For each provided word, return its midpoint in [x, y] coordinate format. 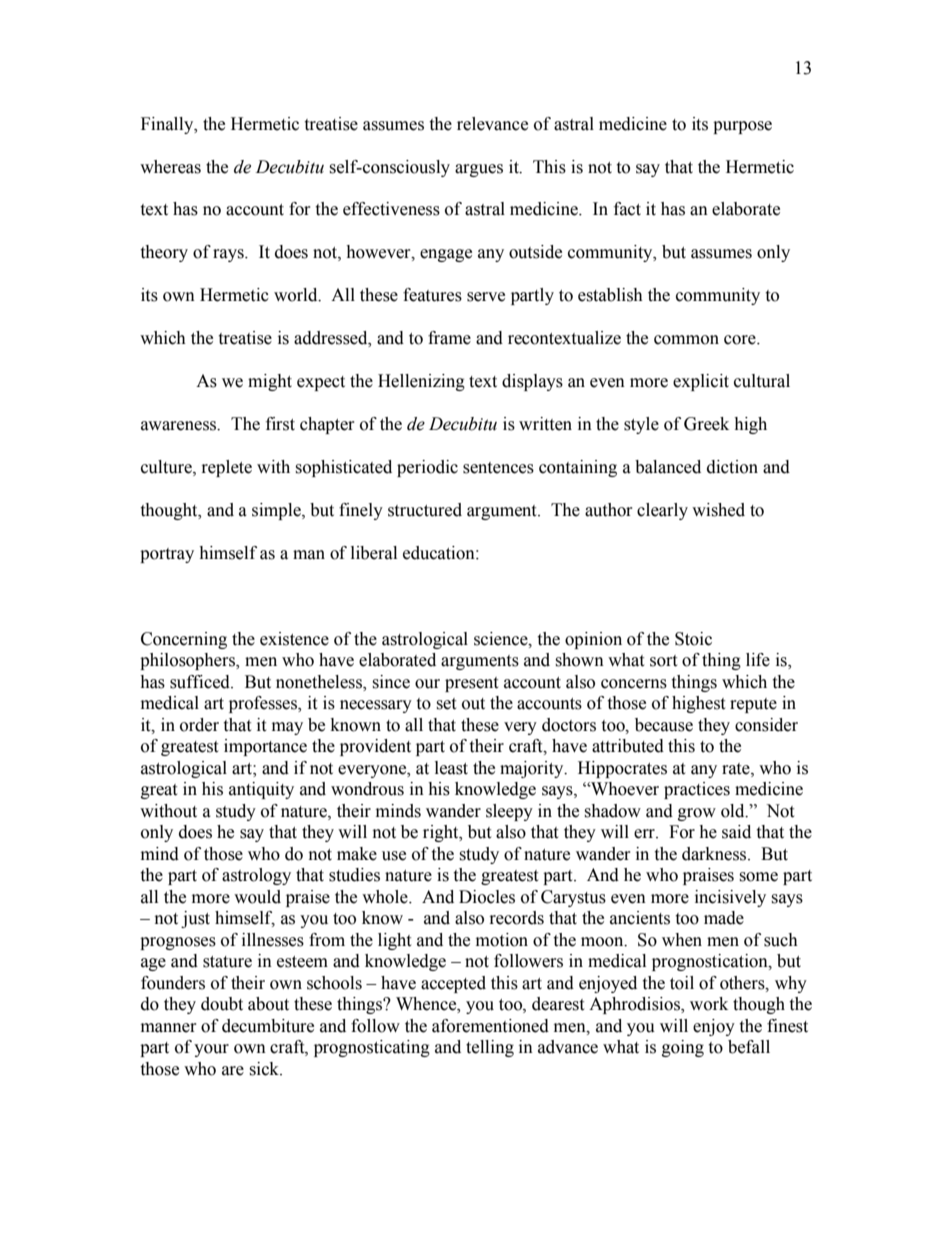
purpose [742, 127]
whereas [170, 167]
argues [479, 170]
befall [749, 1047]
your [211, 1050]
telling [490, 1048]
